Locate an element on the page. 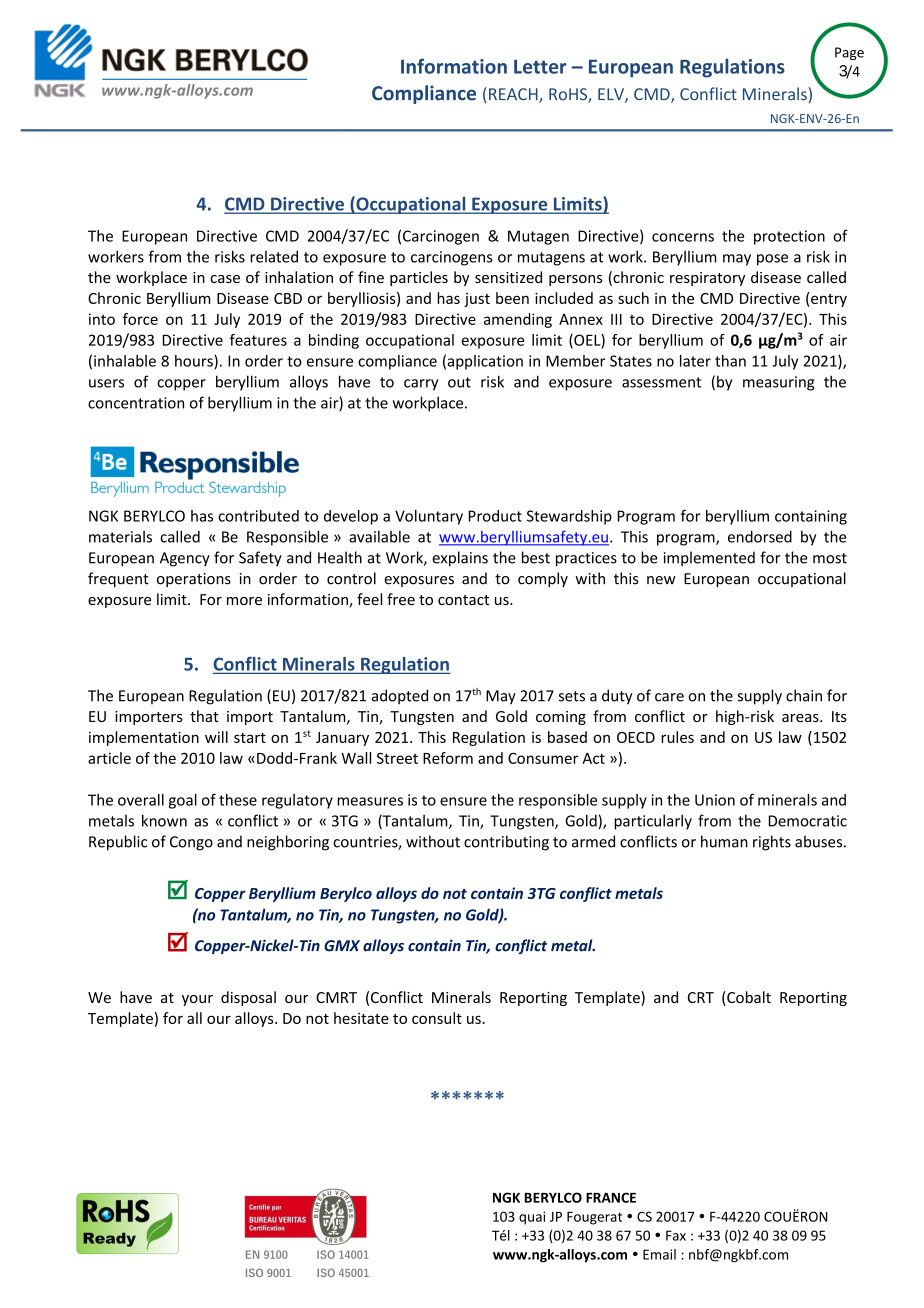 The image size is (924, 1308). that is located at coordinates (204, 716).
